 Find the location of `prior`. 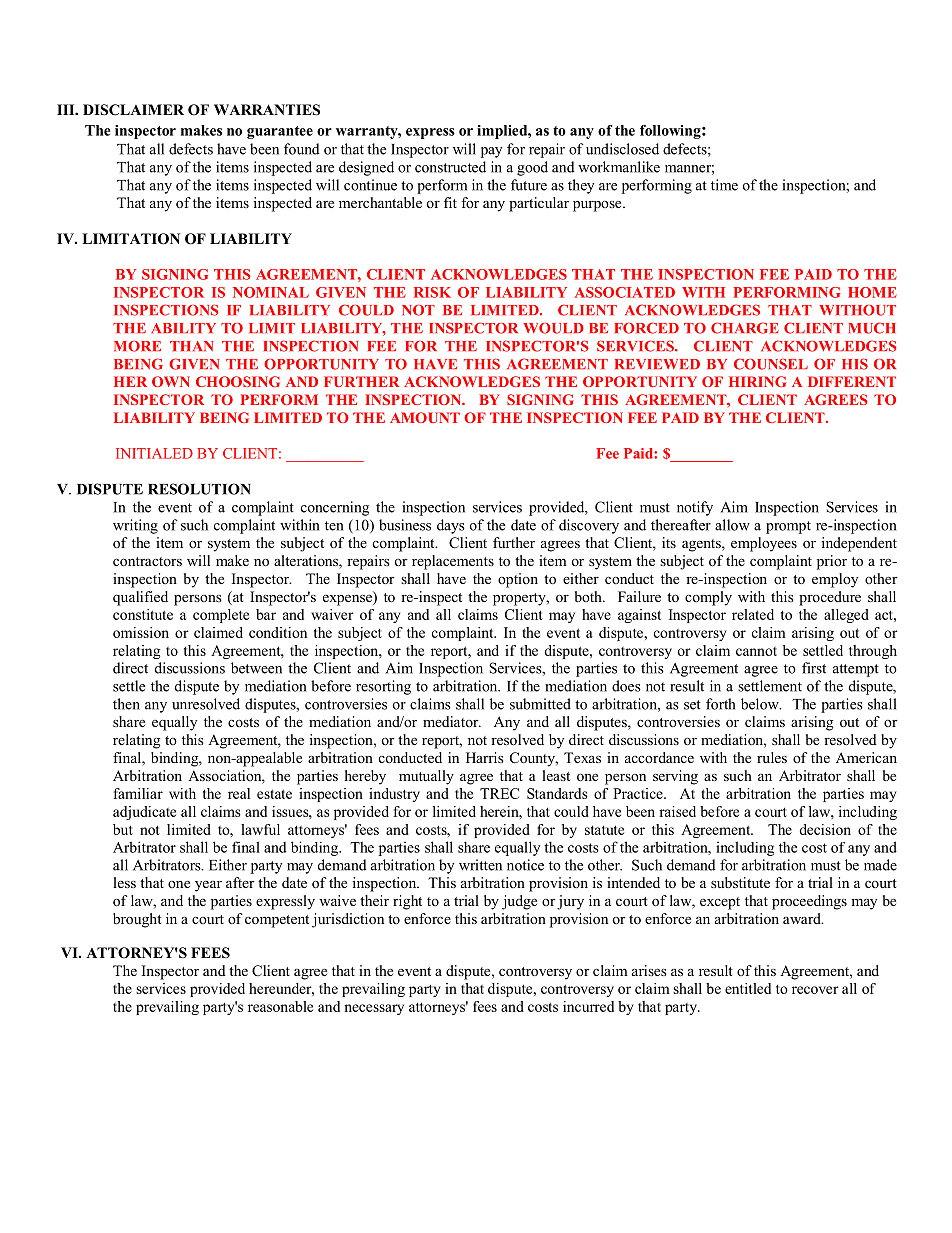

prior is located at coordinates (832, 562).
